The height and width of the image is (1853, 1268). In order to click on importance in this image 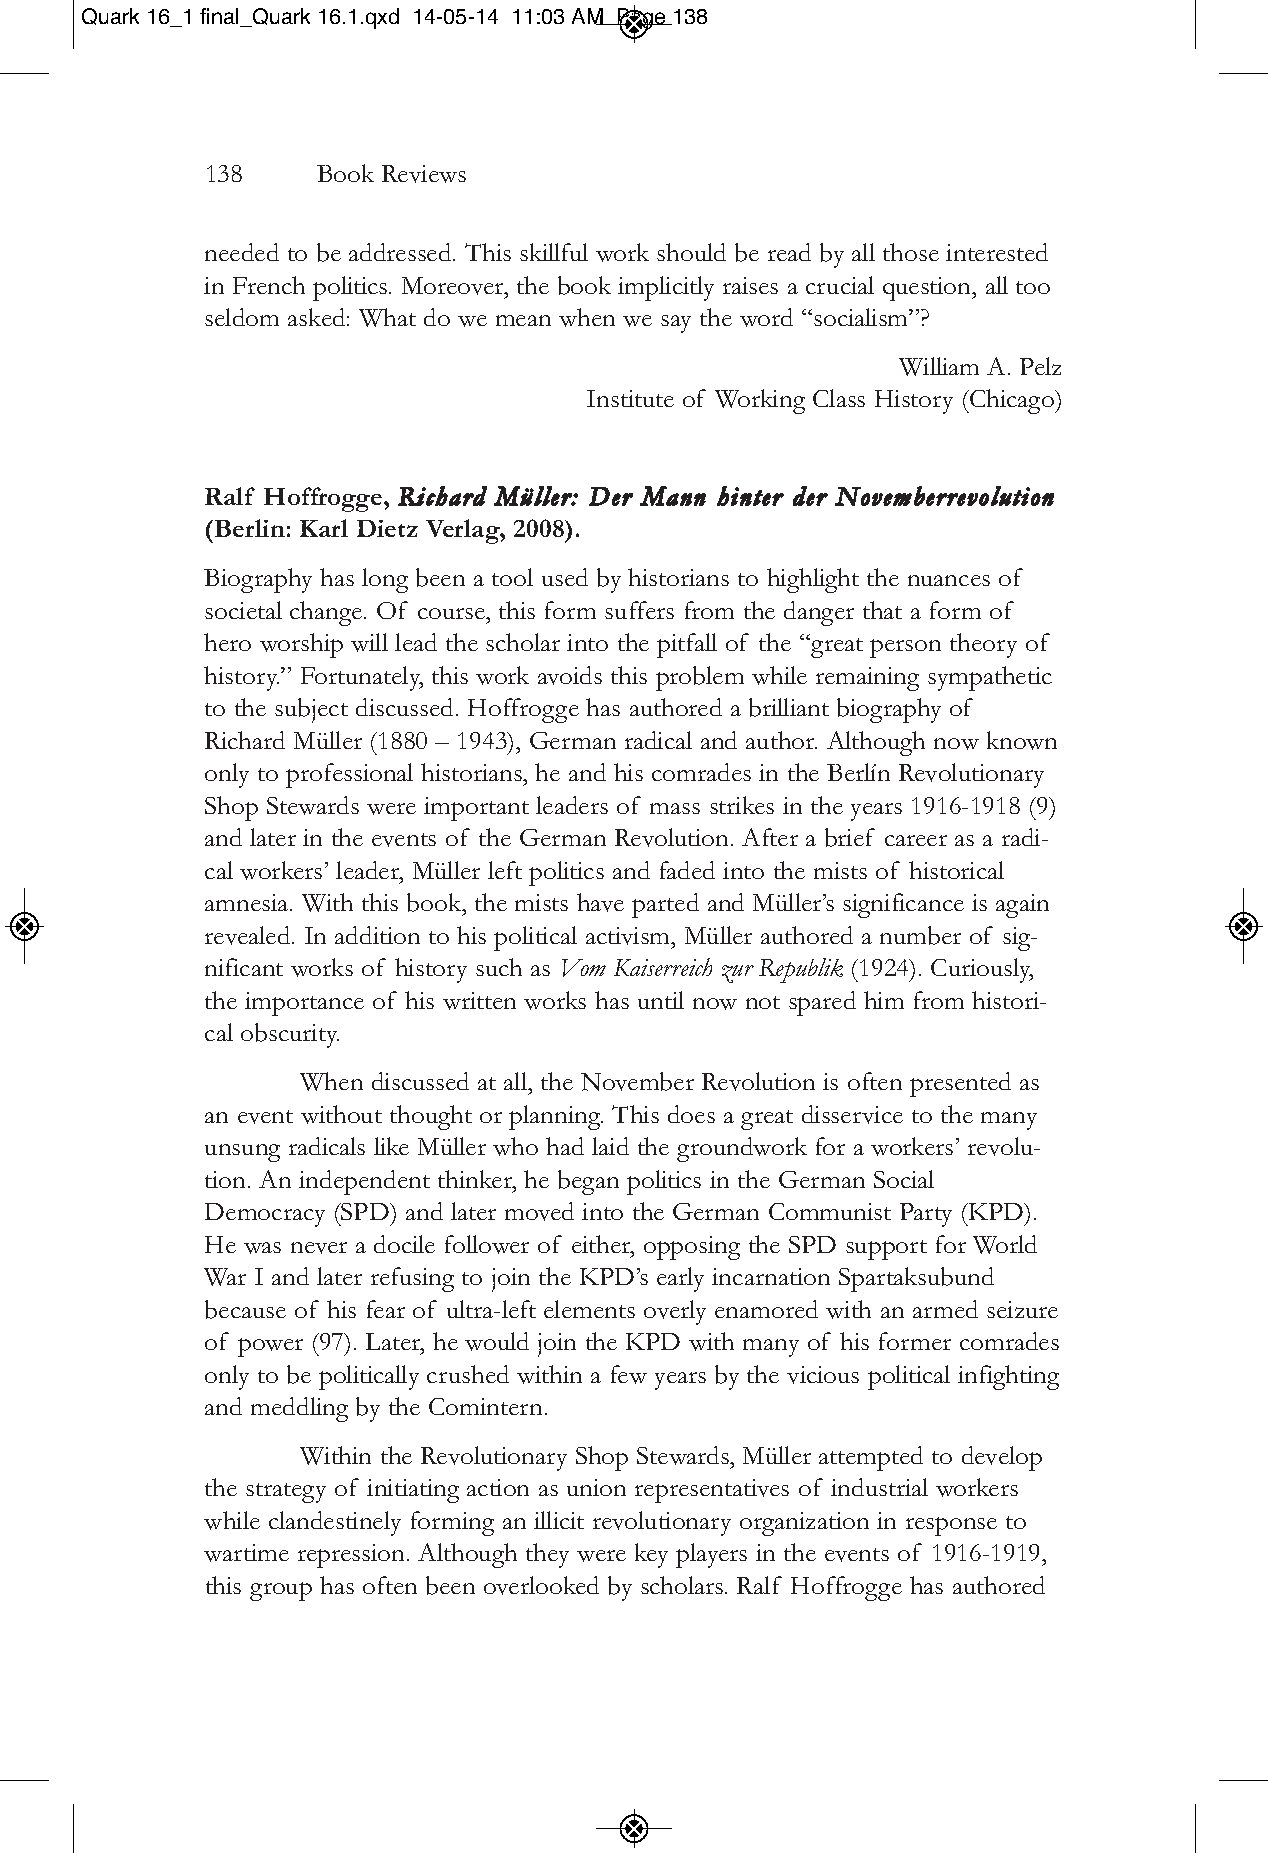, I will do `click(304, 1004)`.
